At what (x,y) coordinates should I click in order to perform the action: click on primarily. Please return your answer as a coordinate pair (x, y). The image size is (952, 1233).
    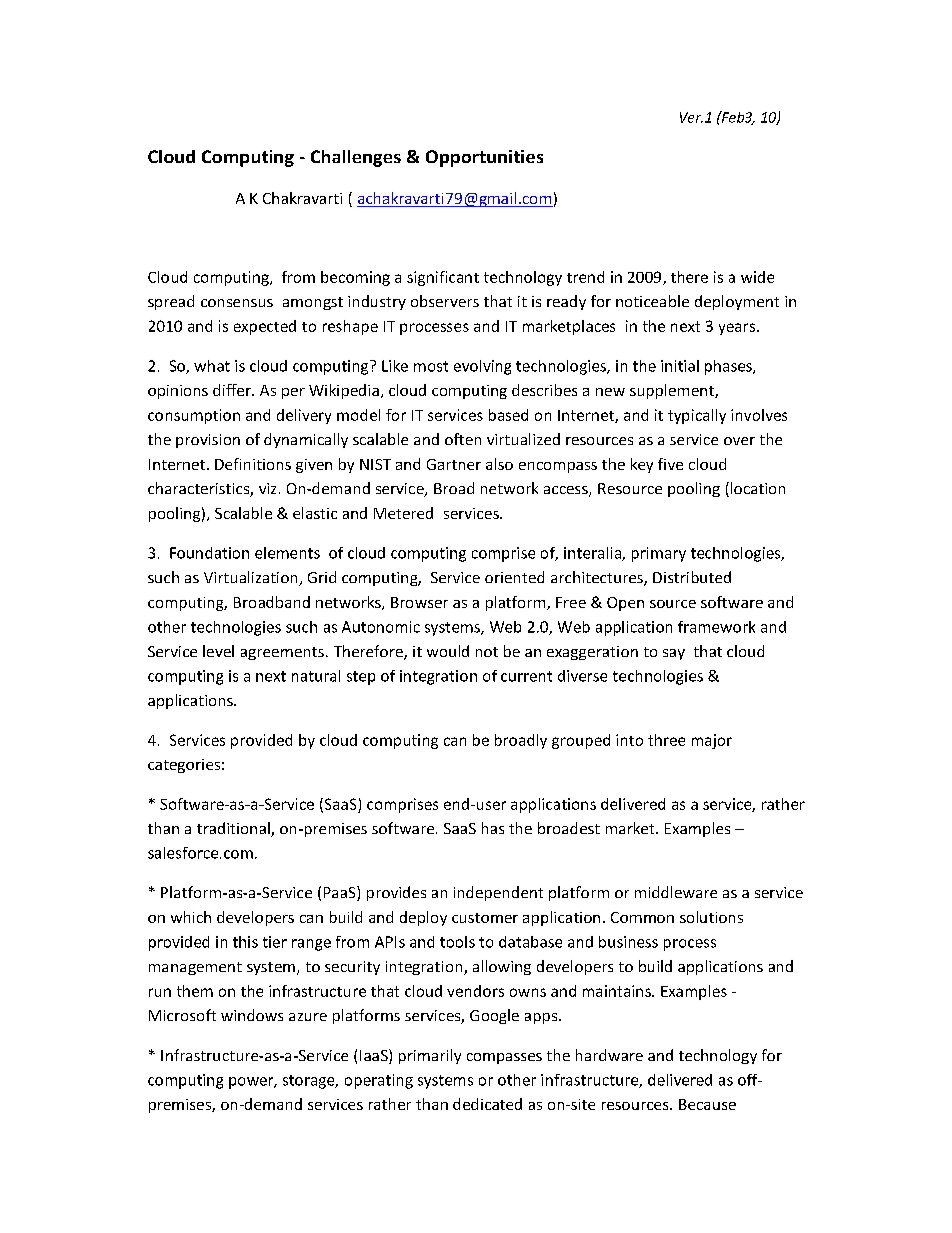
    Looking at the image, I should click on (430, 1056).
